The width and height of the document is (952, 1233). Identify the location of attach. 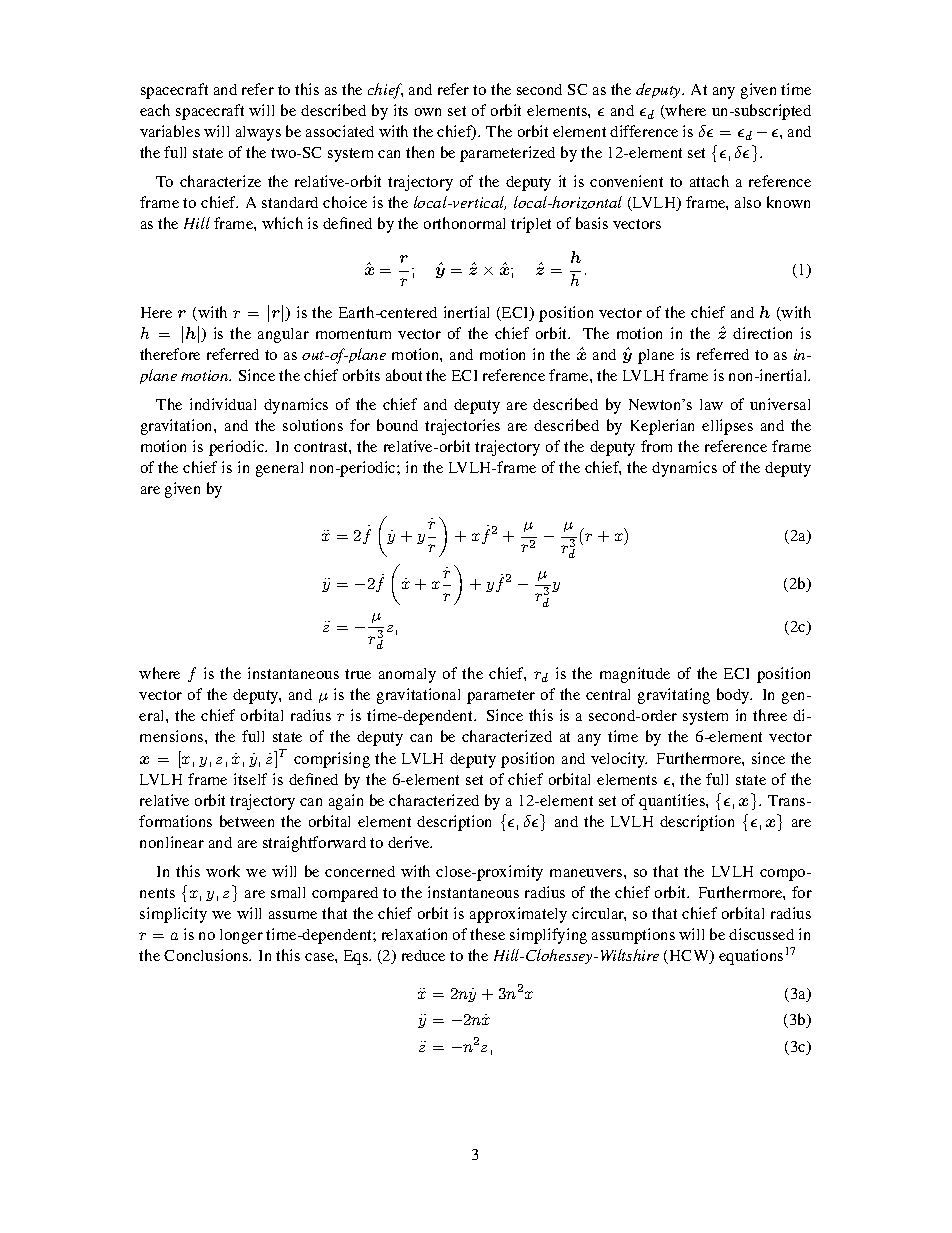
(709, 181).
